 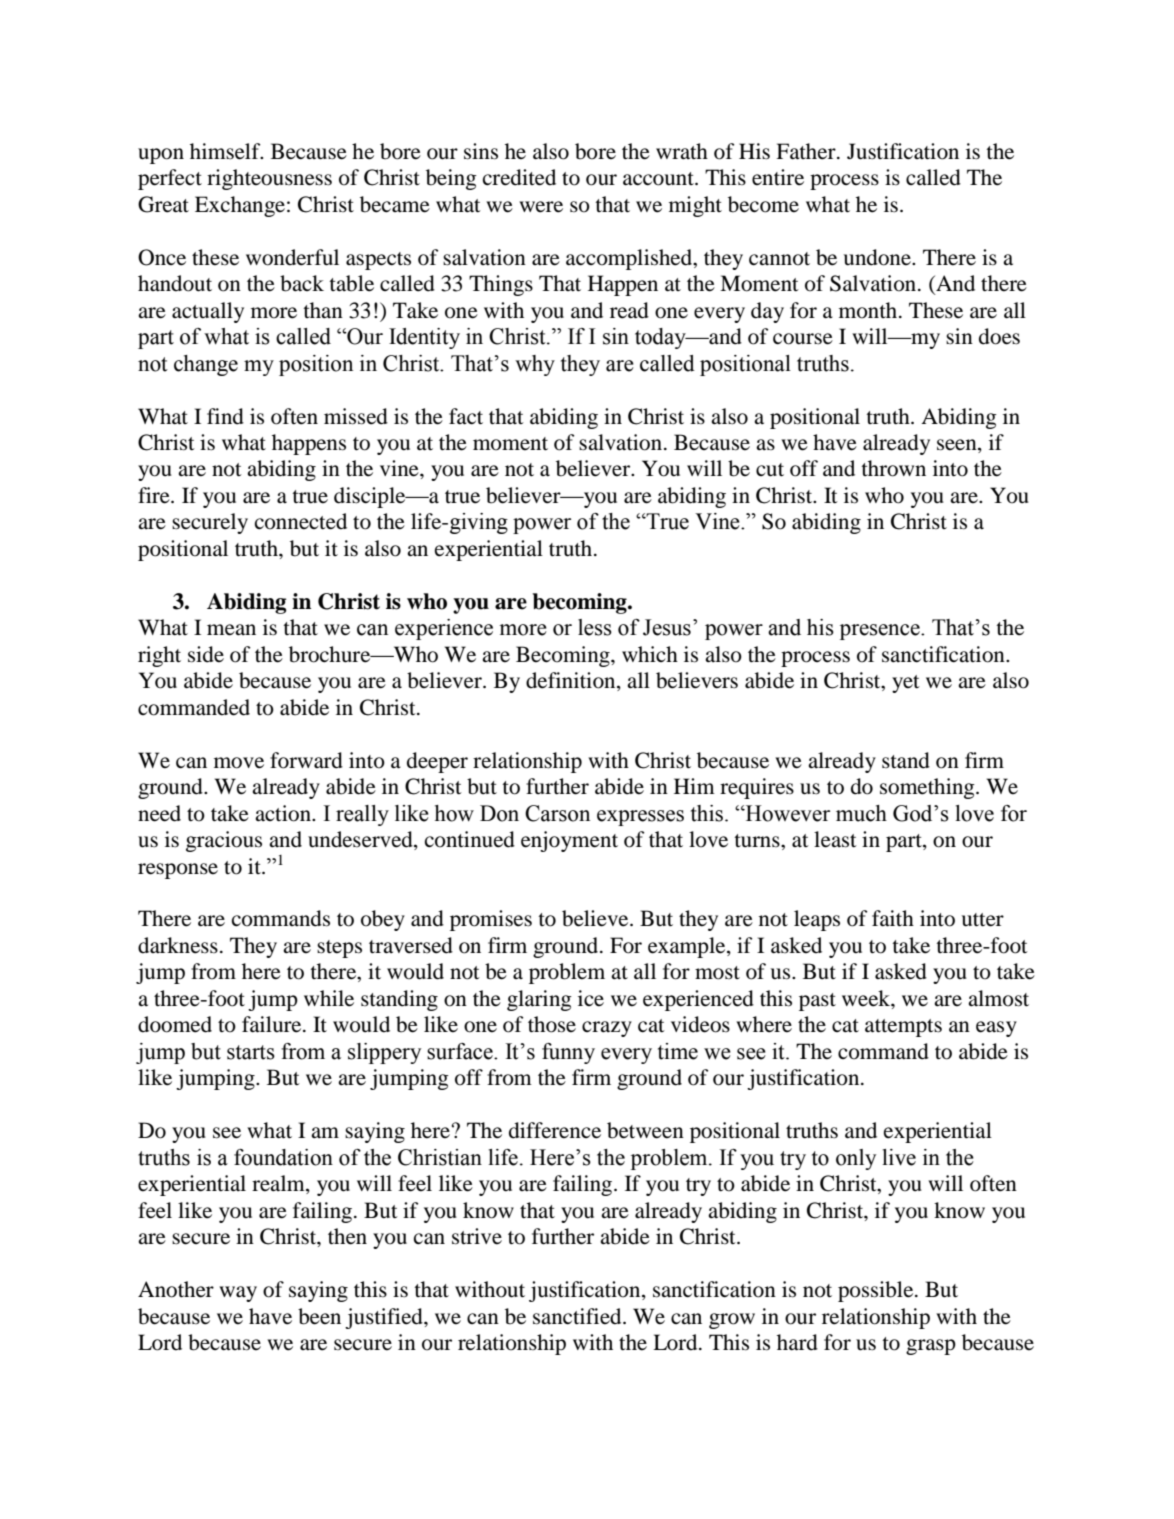 What do you see at coordinates (893, 468) in the page?
I see `thrown` at bounding box center [893, 468].
